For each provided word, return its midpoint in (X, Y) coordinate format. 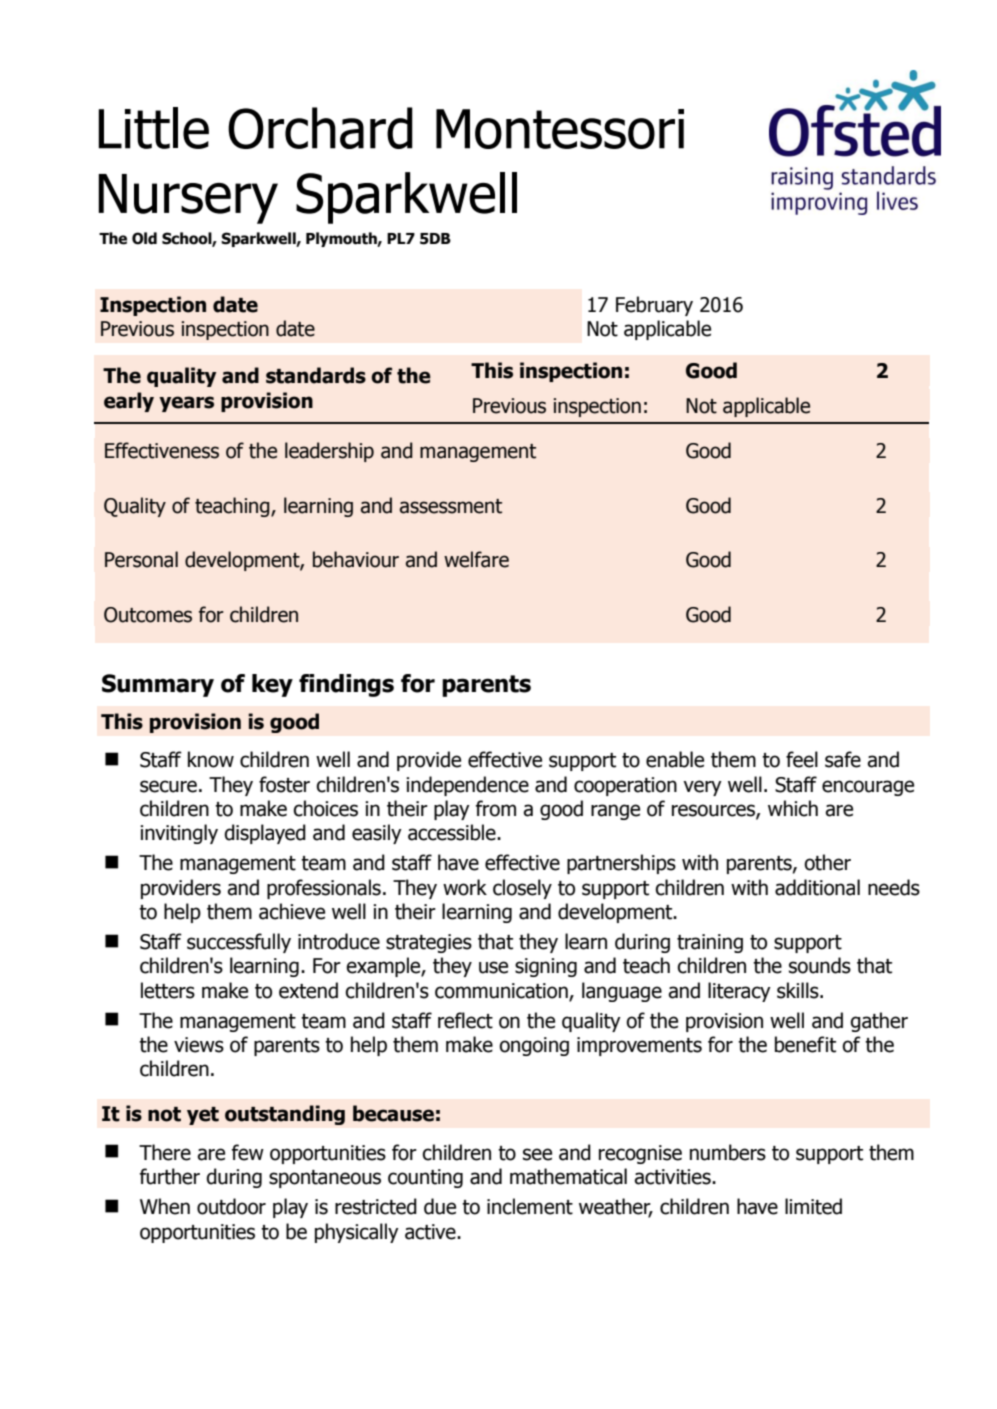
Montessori (560, 129)
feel (802, 759)
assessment (451, 506)
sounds (820, 965)
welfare (476, 559)
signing (546, 967)
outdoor (231, 1206)
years (186, 404)
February (654, 306)
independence (467, 786)
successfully (239, 943)
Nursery (188, 199)
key (272, 685)
